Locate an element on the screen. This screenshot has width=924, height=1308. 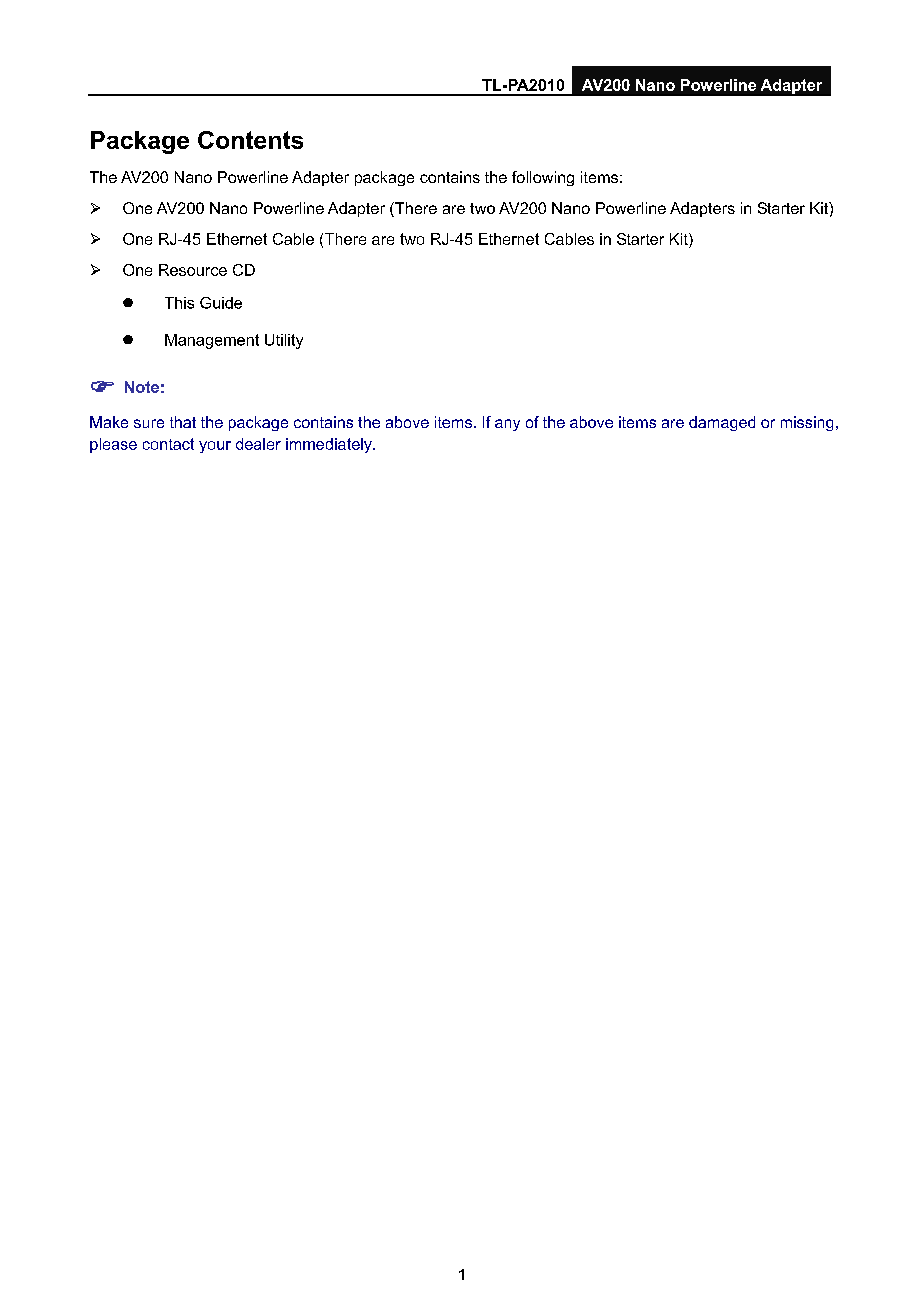
Contents is located at coordinates (250, 140).
